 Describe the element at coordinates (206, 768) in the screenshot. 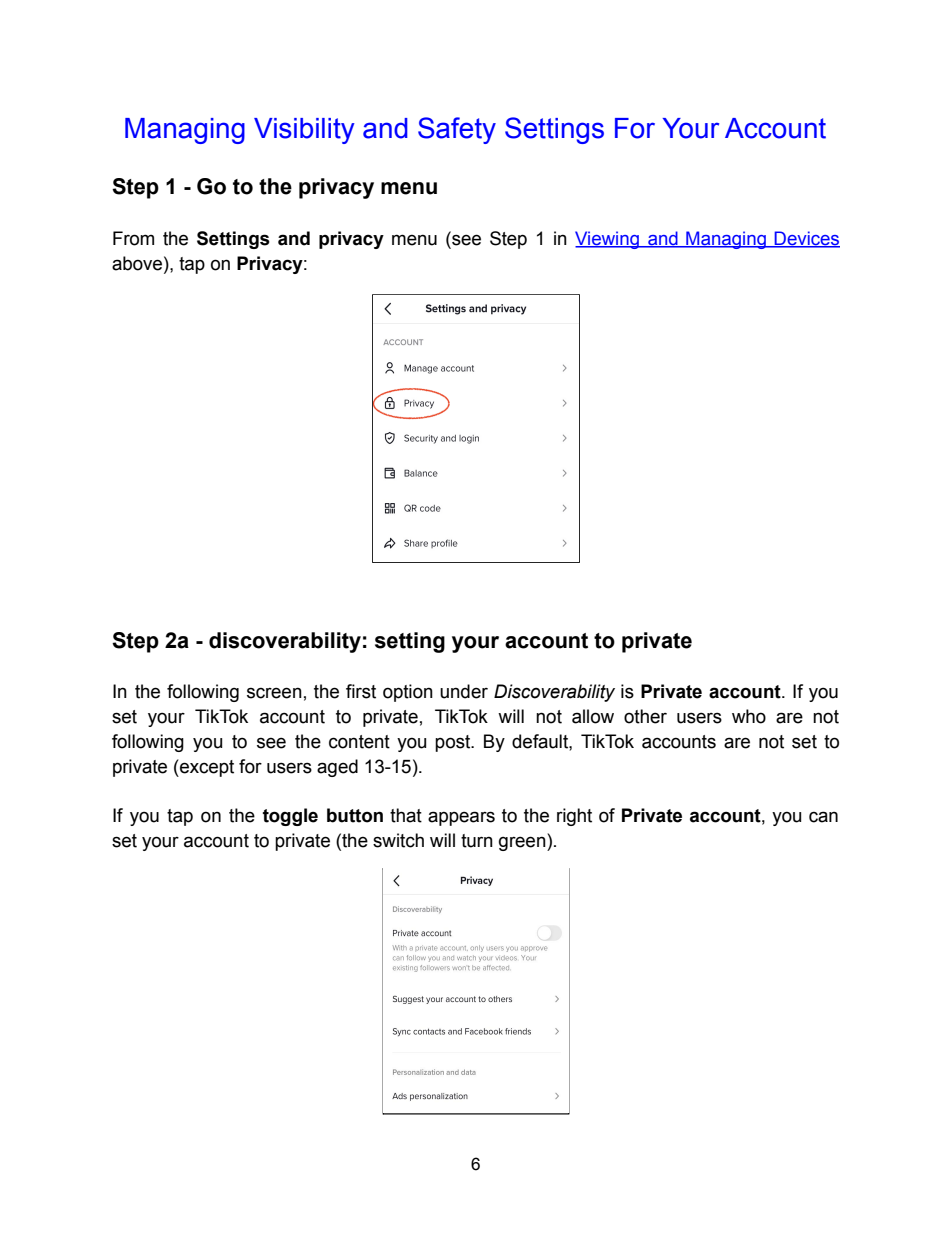

I see `except` at that location.
